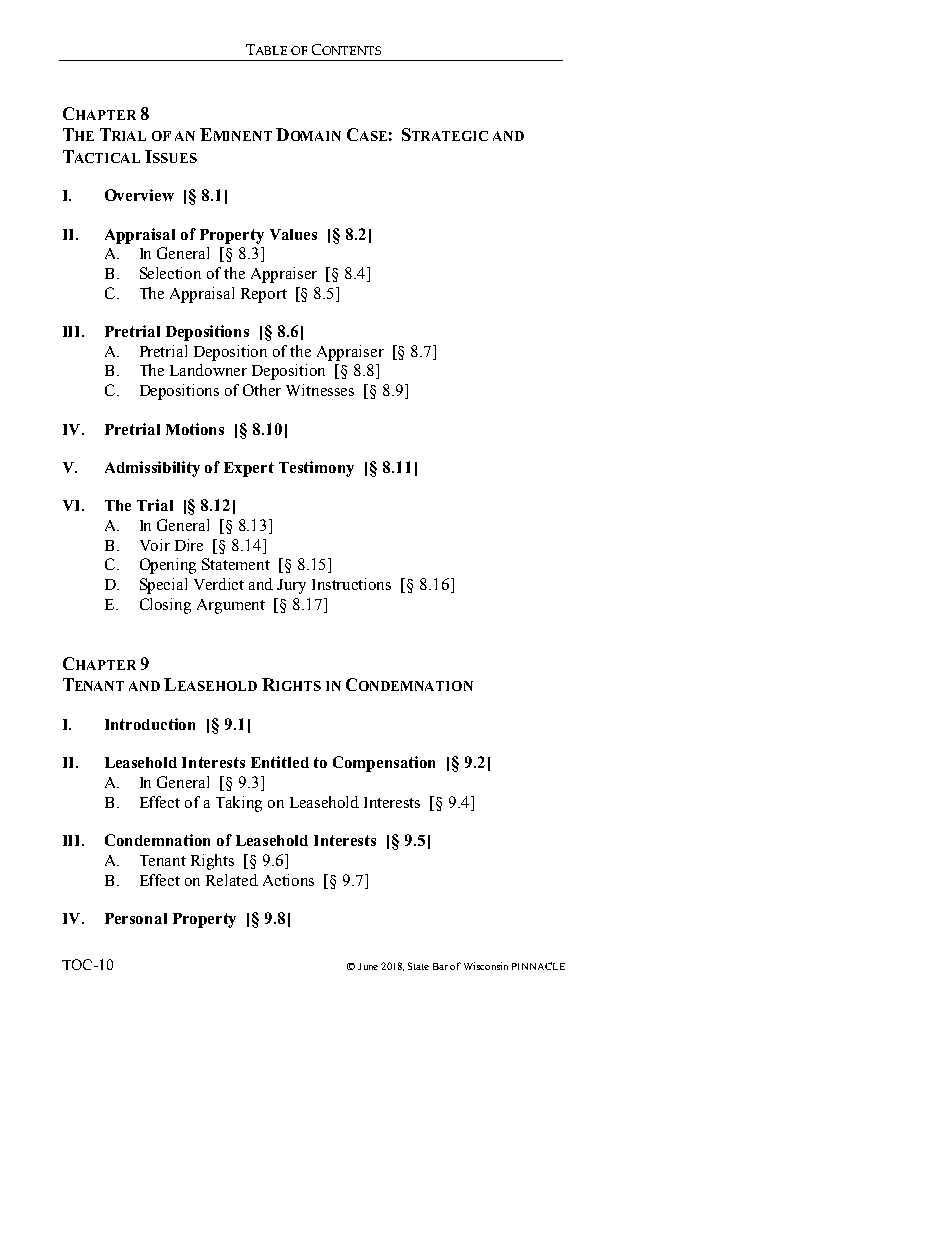 The width and height of the screenshot is (952, 1233). What do you see at coordinates (150, 724) in the screenshot?
I see `Introduction` at bounding box center [150, 724].
